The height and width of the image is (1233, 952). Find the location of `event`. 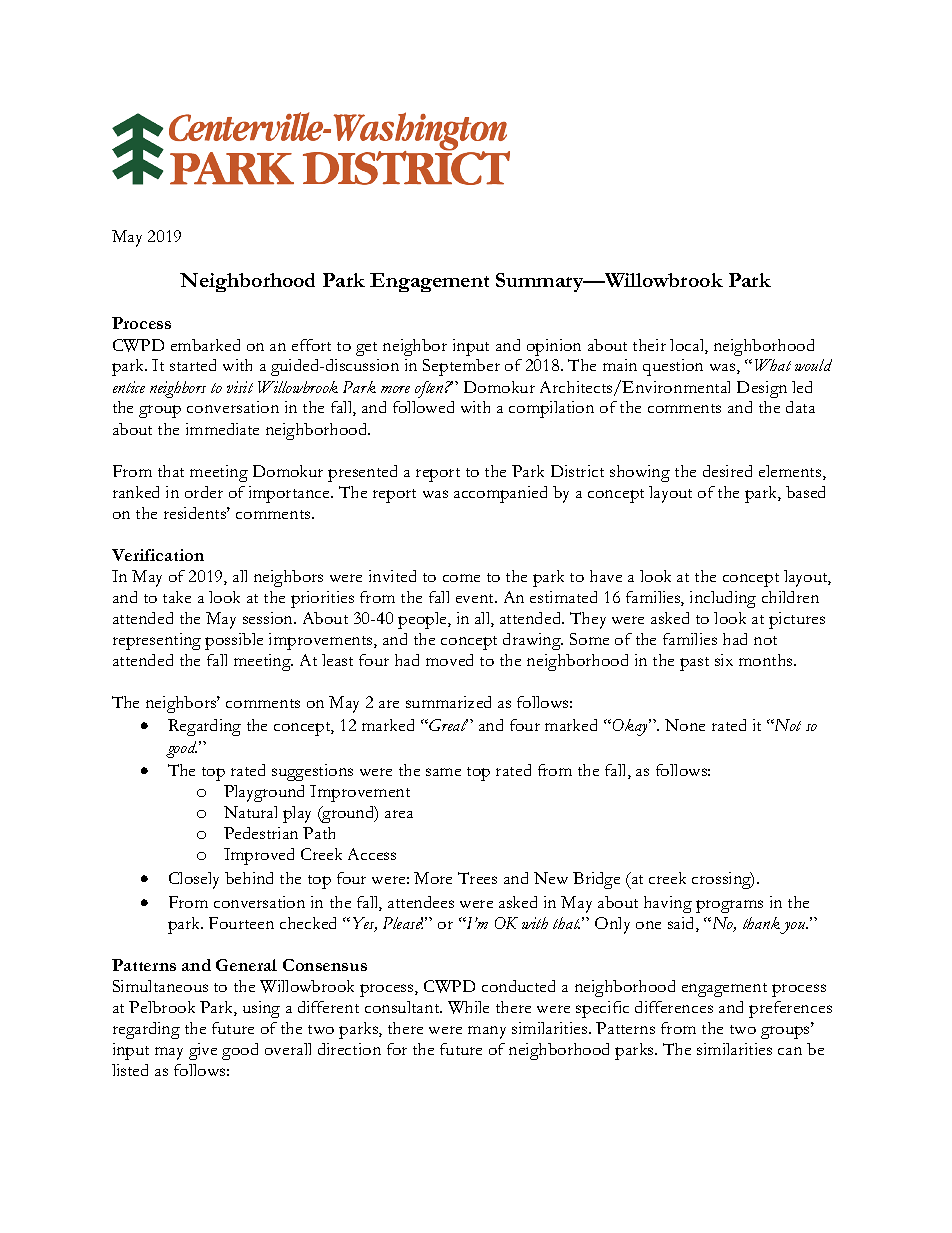

event is located at coordinates (476, 598).
